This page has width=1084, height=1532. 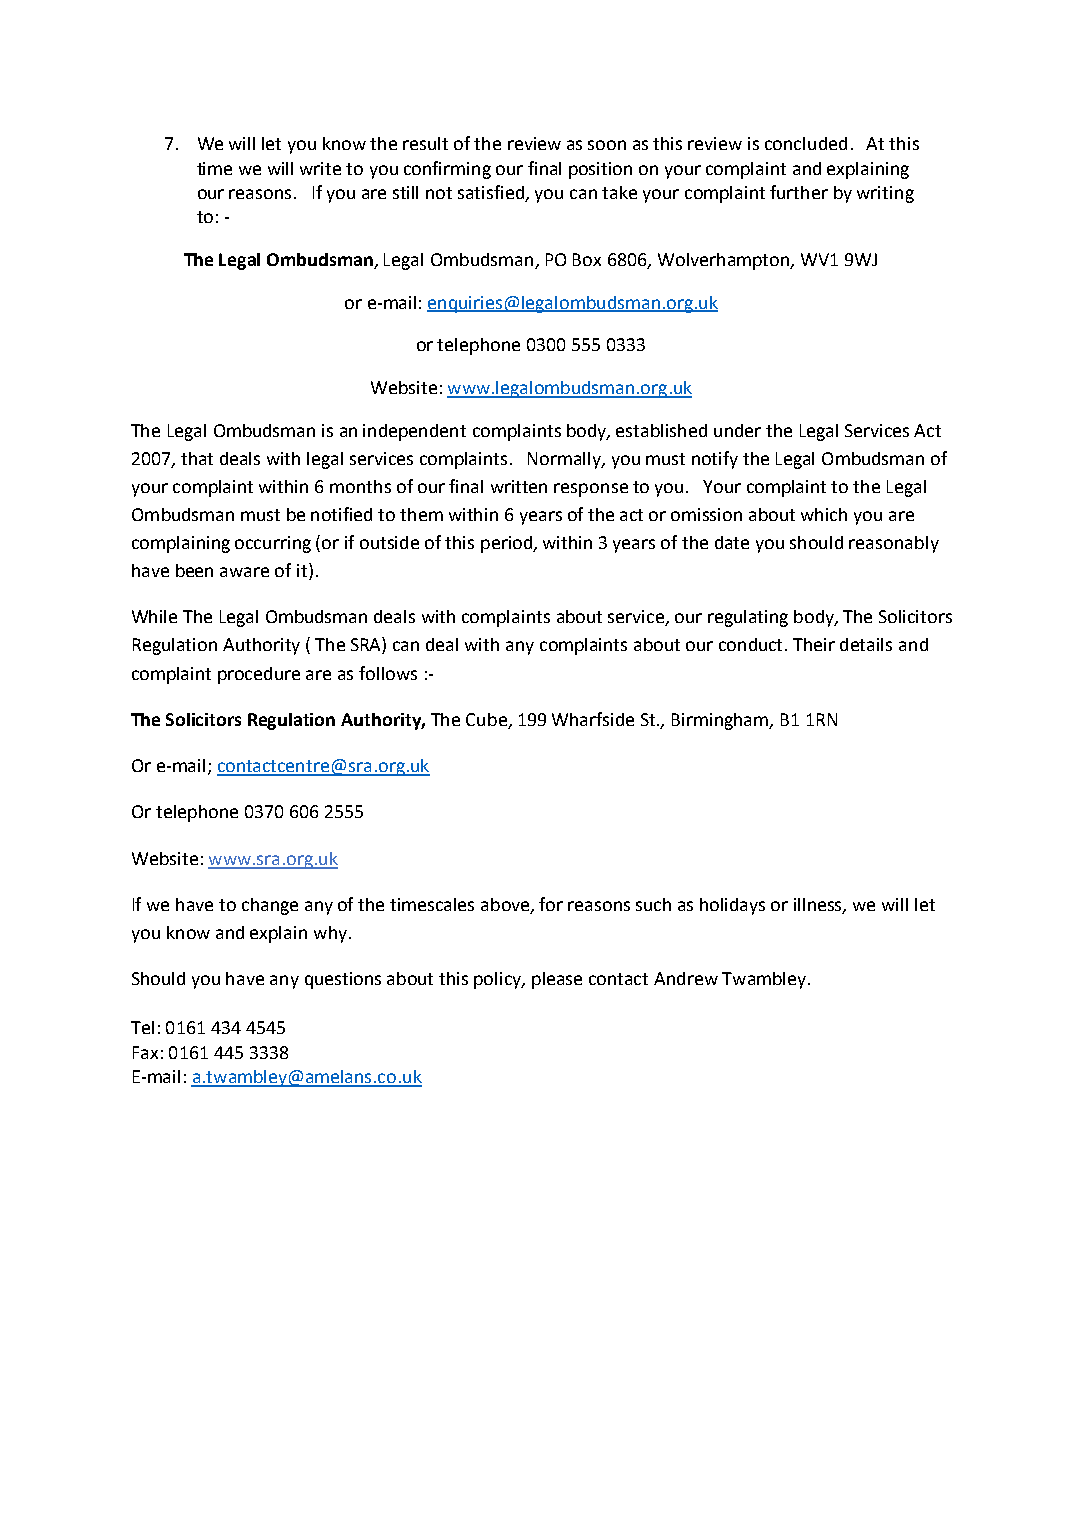 I want to click on Fax, so click(x=145, y=1052).
